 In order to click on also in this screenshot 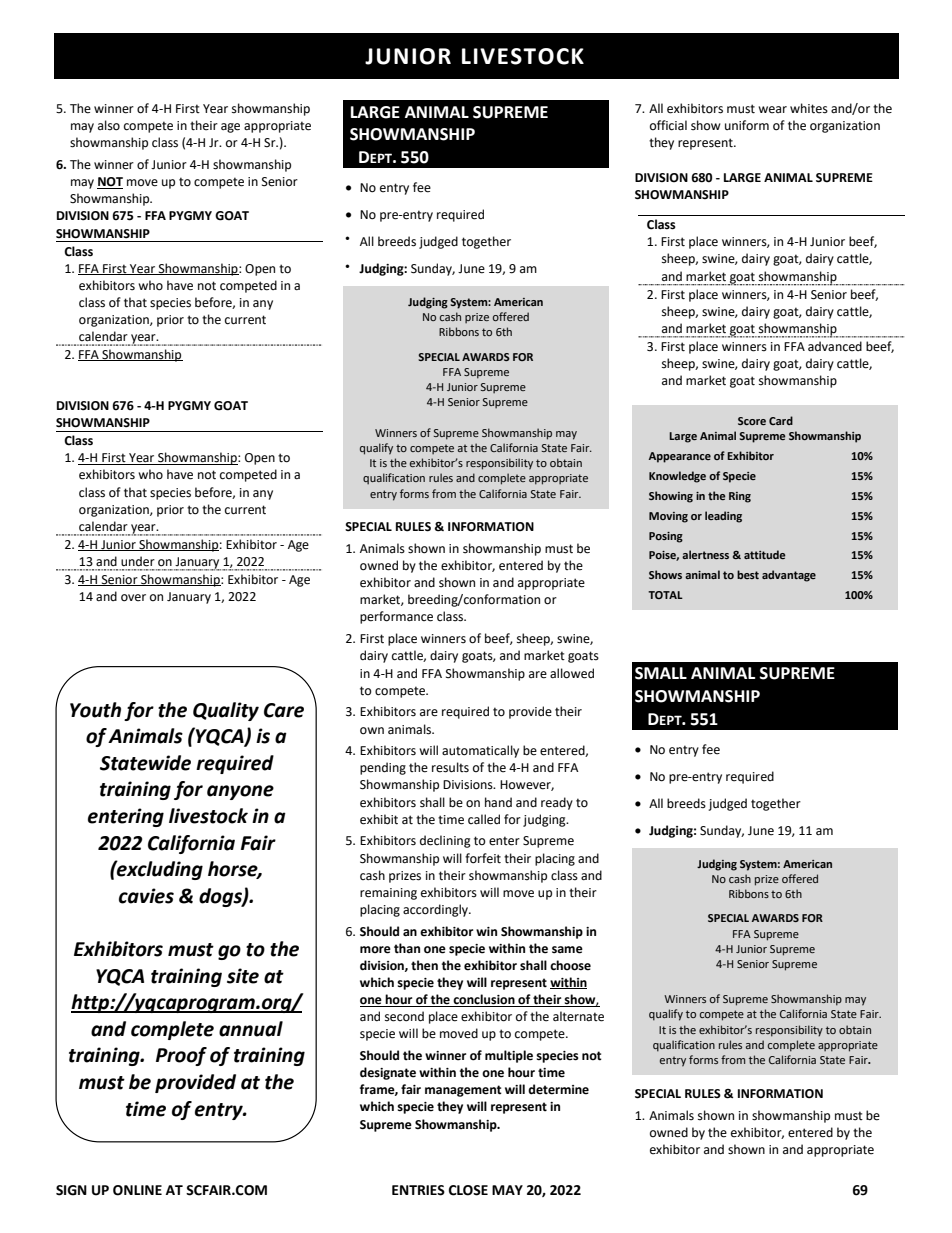, I will do `click(109, 125)`.
